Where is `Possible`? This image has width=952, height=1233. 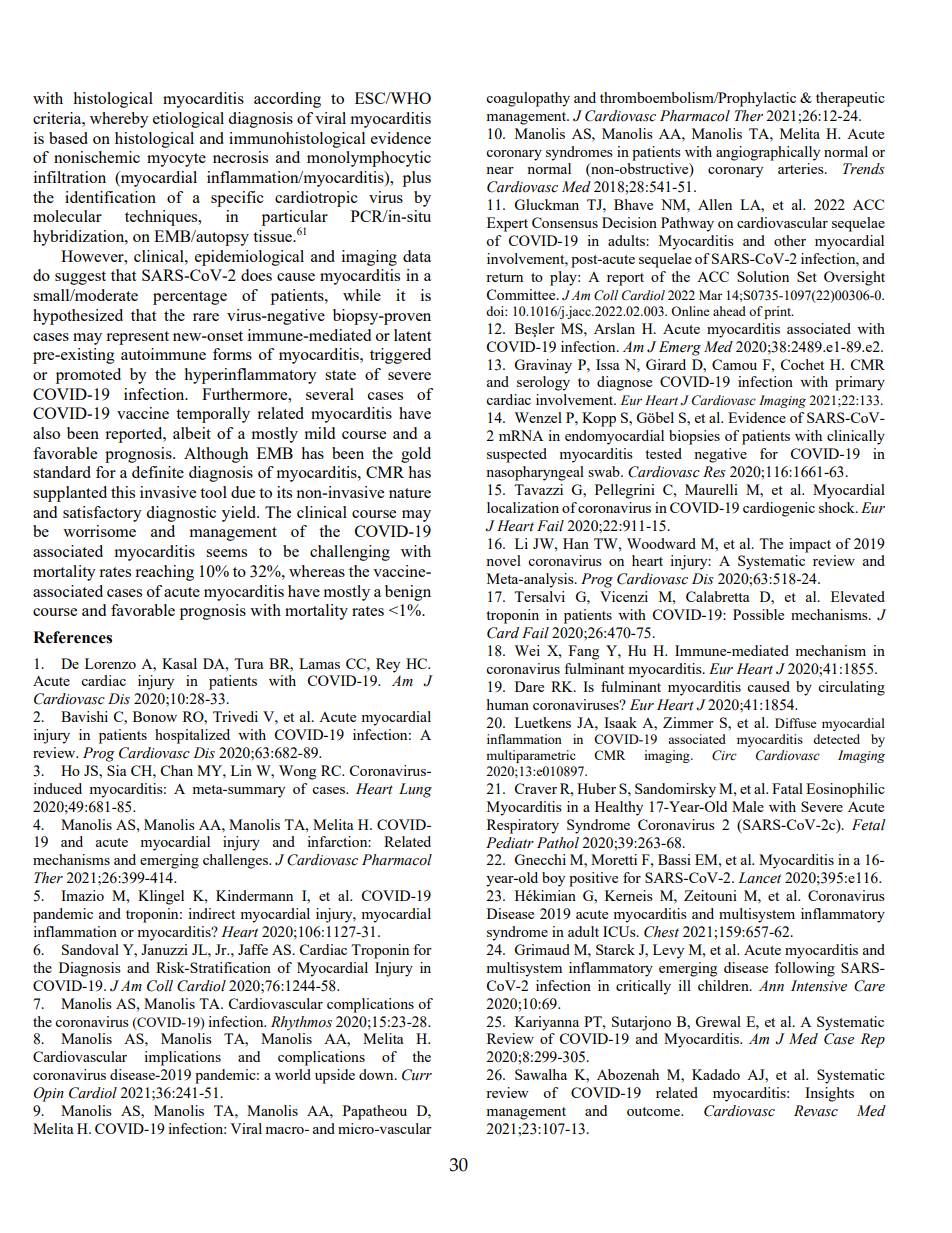
Possible is located at coordinates (758, 614).
